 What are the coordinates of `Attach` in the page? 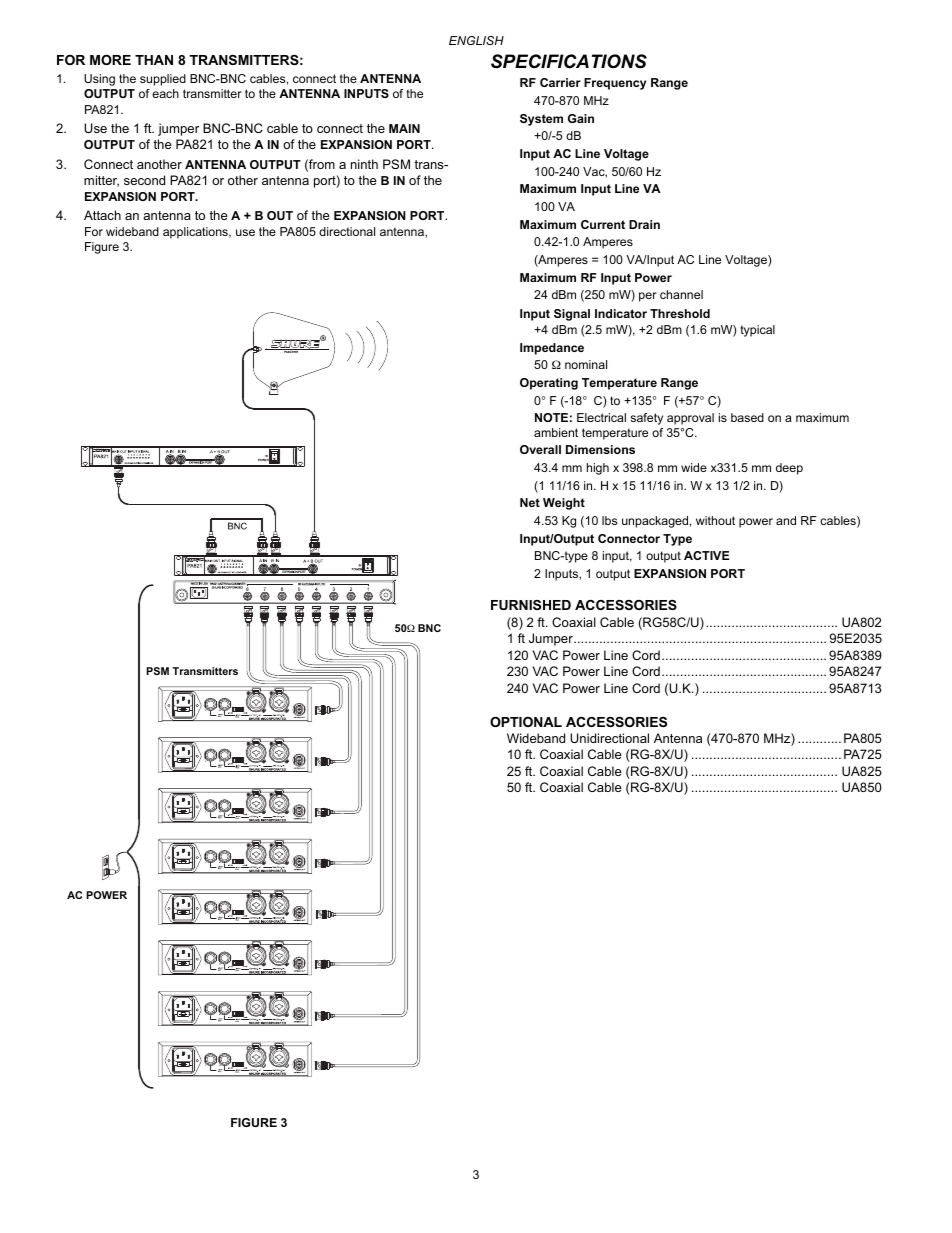 It's located at (102, 215).
